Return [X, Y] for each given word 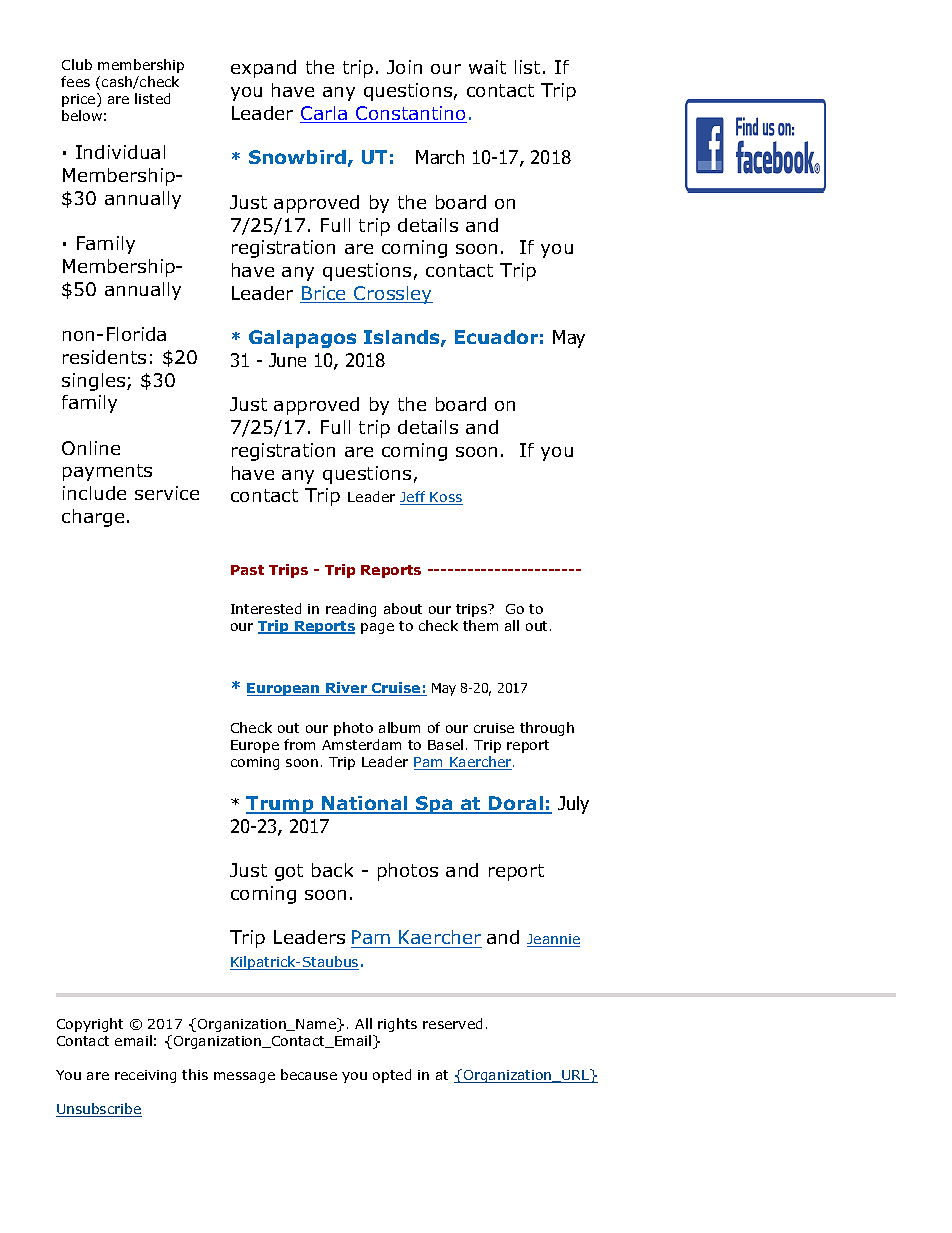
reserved [452, 1023]
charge [93, 518]
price [80, 100]
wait [487, 67]
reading [351, 610]
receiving [145, 1076]
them [480, 625]
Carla [325, 114]
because [309, 1074]
